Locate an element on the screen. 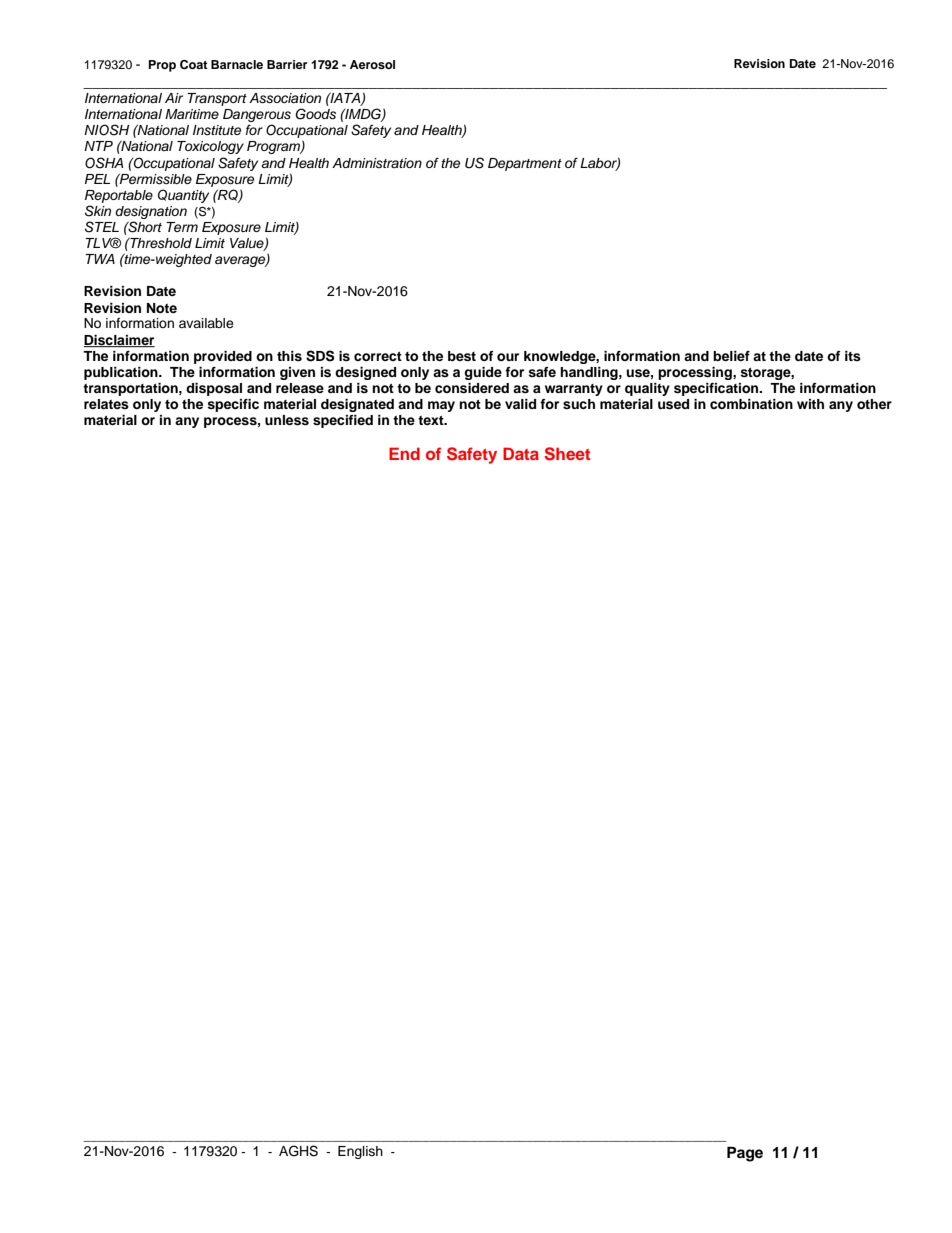 The width and height of the screenshot is (952, 1233). Department is located at coordinates (525, 164).
